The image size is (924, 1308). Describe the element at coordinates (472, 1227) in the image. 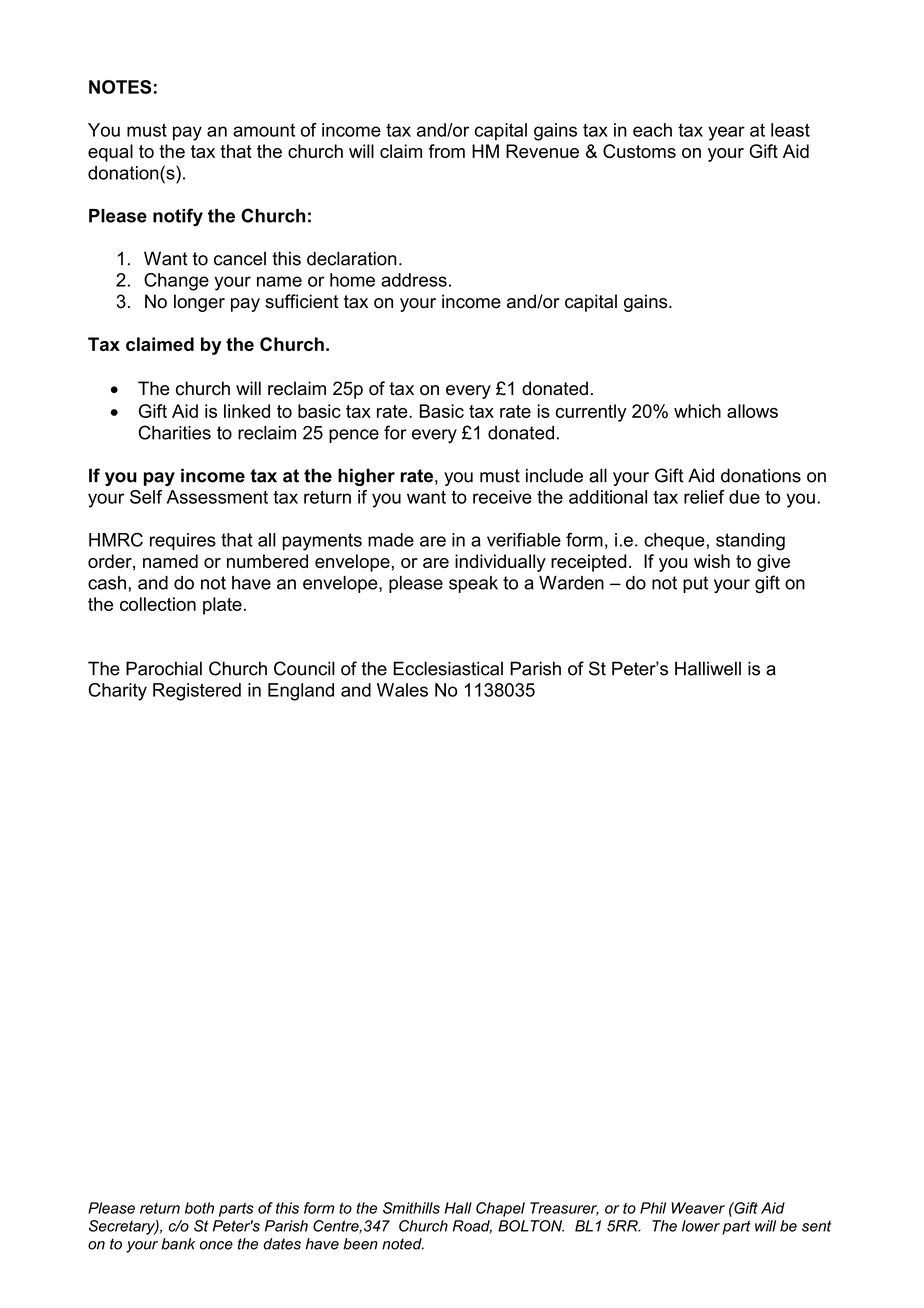

I see `Road` at that location.
